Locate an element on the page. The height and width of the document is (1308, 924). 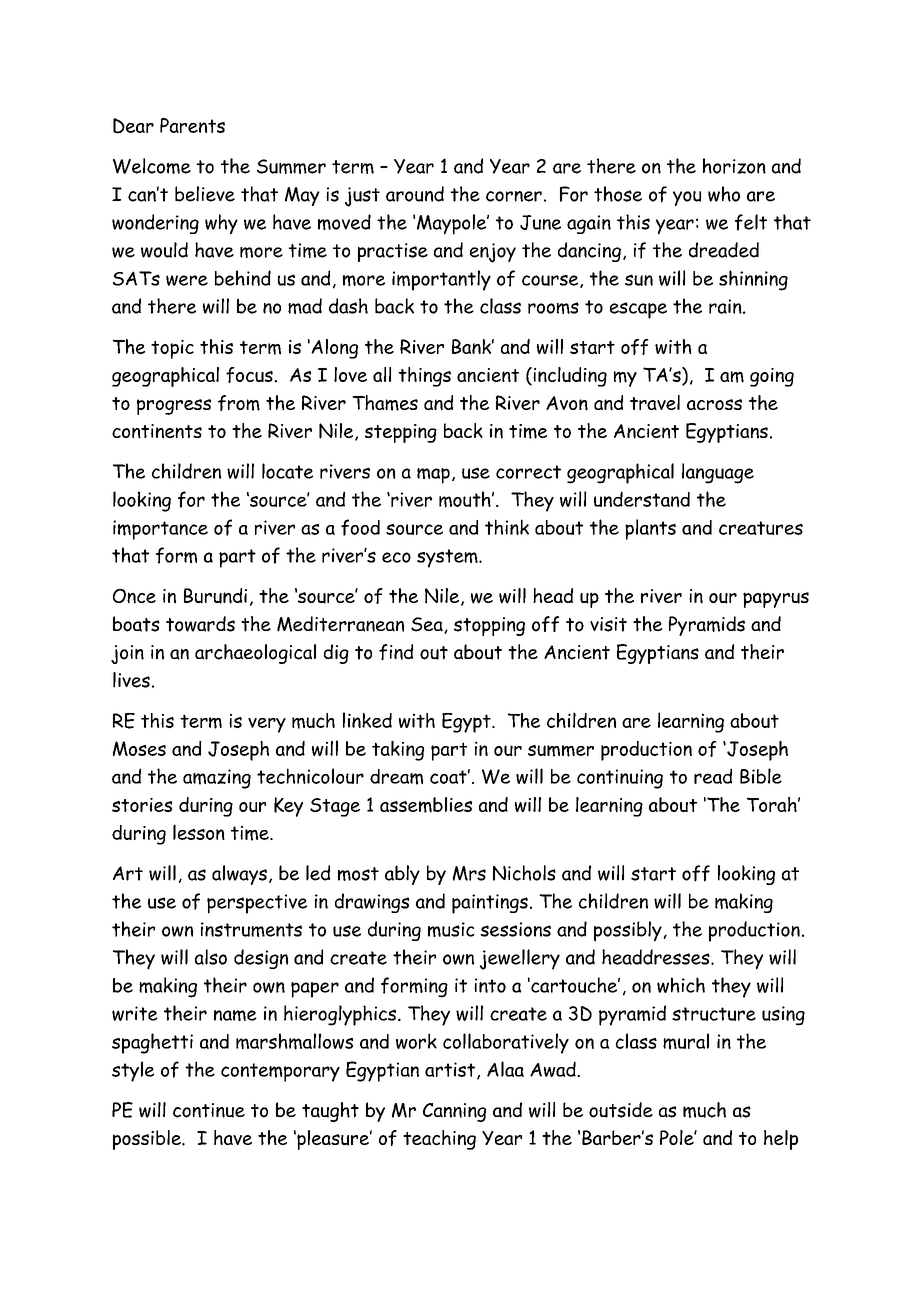
Mrs is located at coordinates (469, 873).
